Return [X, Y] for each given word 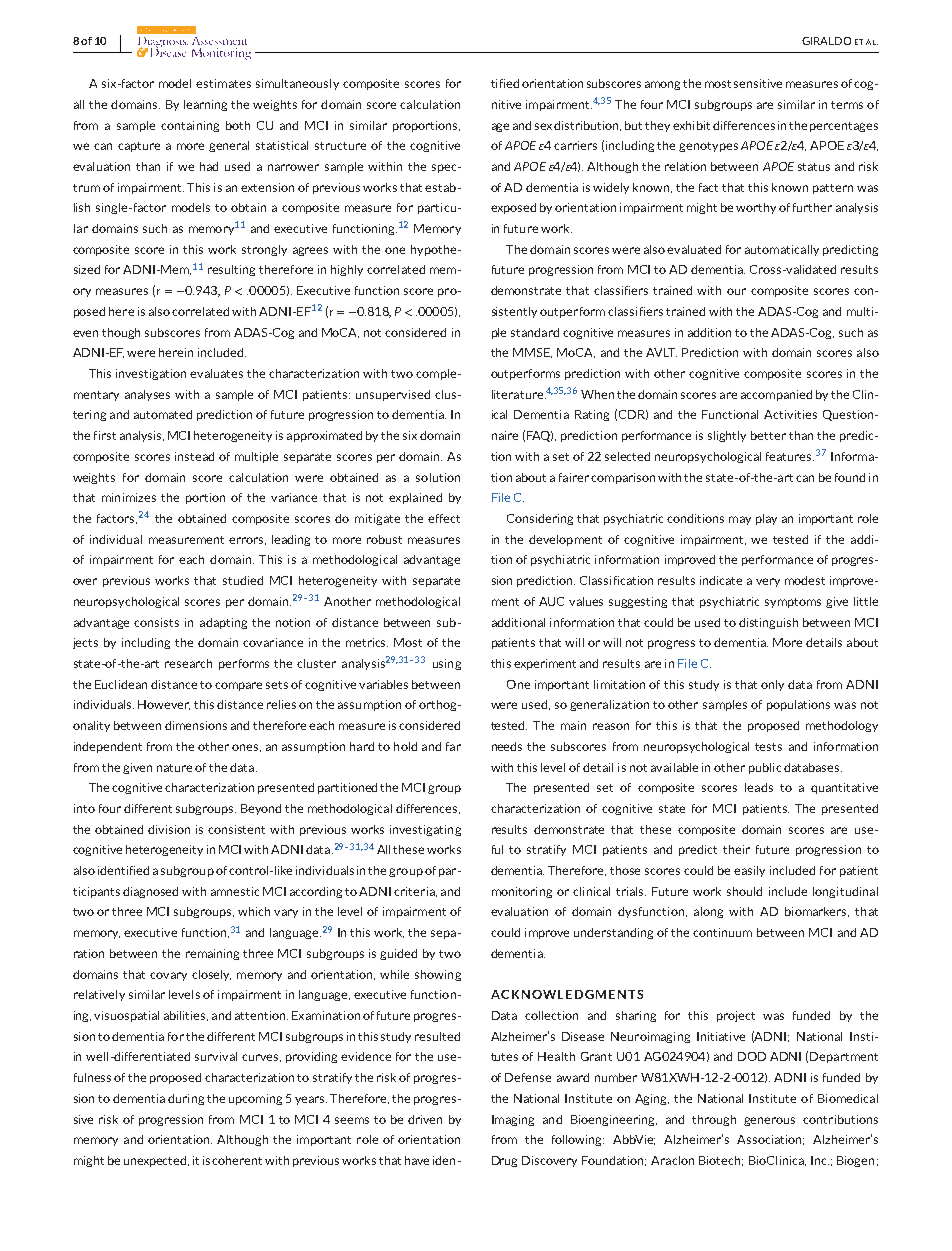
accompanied [776, 395]
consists [156, 622]
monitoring [522, 892]
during [186, 1099]
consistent [236, 829]
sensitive [758, 83]
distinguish [768, 623]
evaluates [216, 373]
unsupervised [393, 395]
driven [425, 1119]
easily [749, 871]
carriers [575, 145]
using [447, 664]
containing [190, 126]
